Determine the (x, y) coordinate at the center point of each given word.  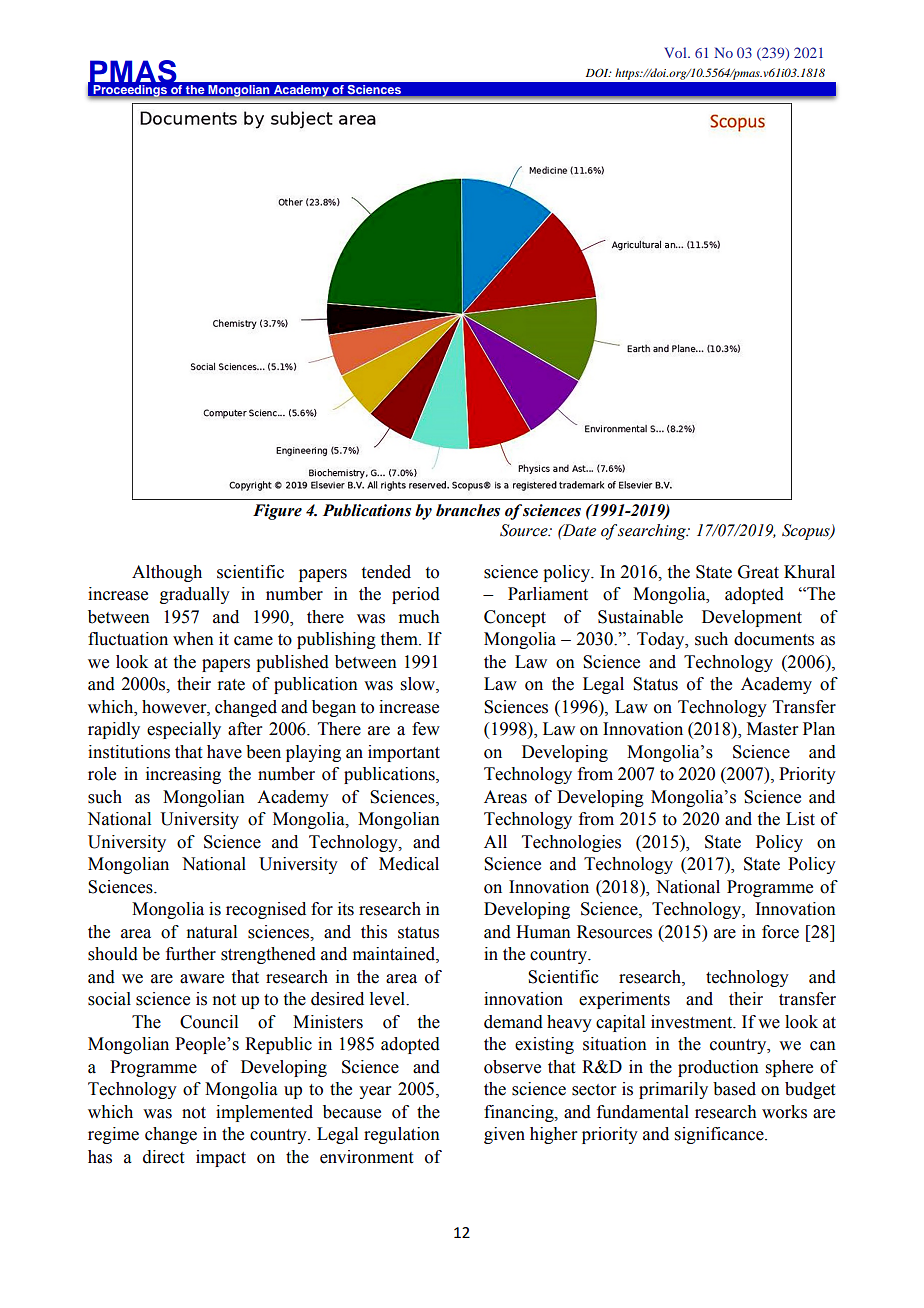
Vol (676, 52)
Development (752, 618)
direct (163, 1157)
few (426, 729)
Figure (277, 512)
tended (386, 572)
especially (184, 730)
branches (468, 510)
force (780, 932)
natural (212, 932)
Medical (409, 864)
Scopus (807, 532)
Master (772, 729)
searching (653, 532)
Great (758, 572)
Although (167, 573)
